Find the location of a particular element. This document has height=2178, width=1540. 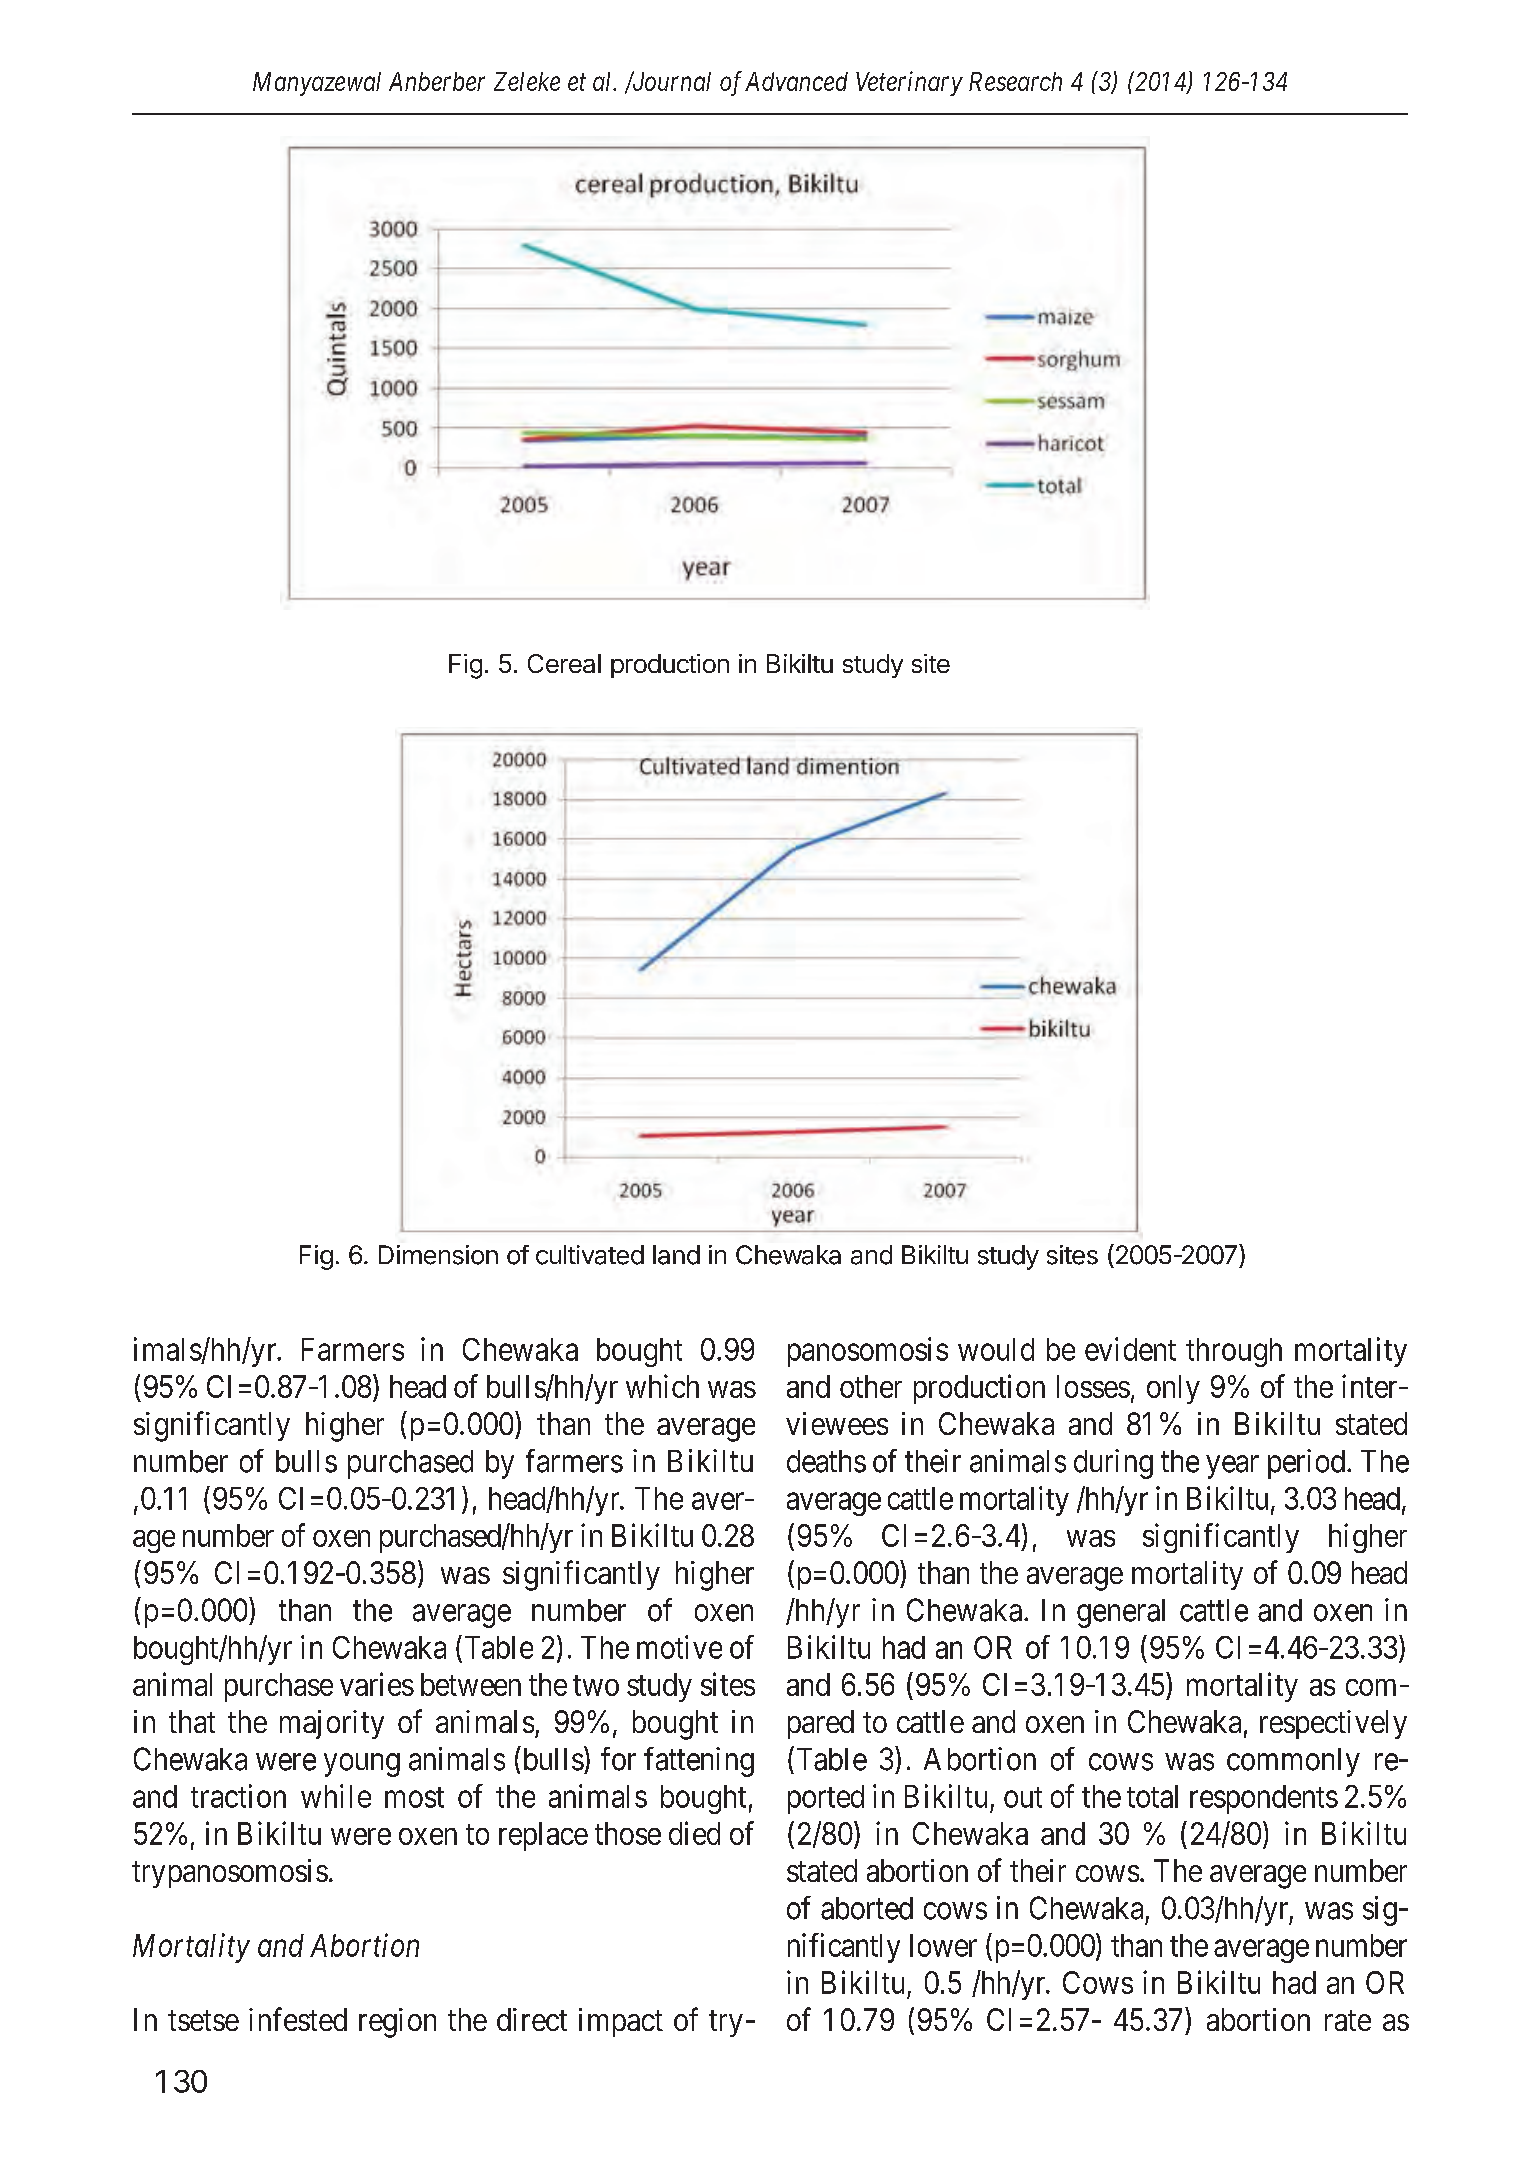

land is located at coordinates (676, 1255).
